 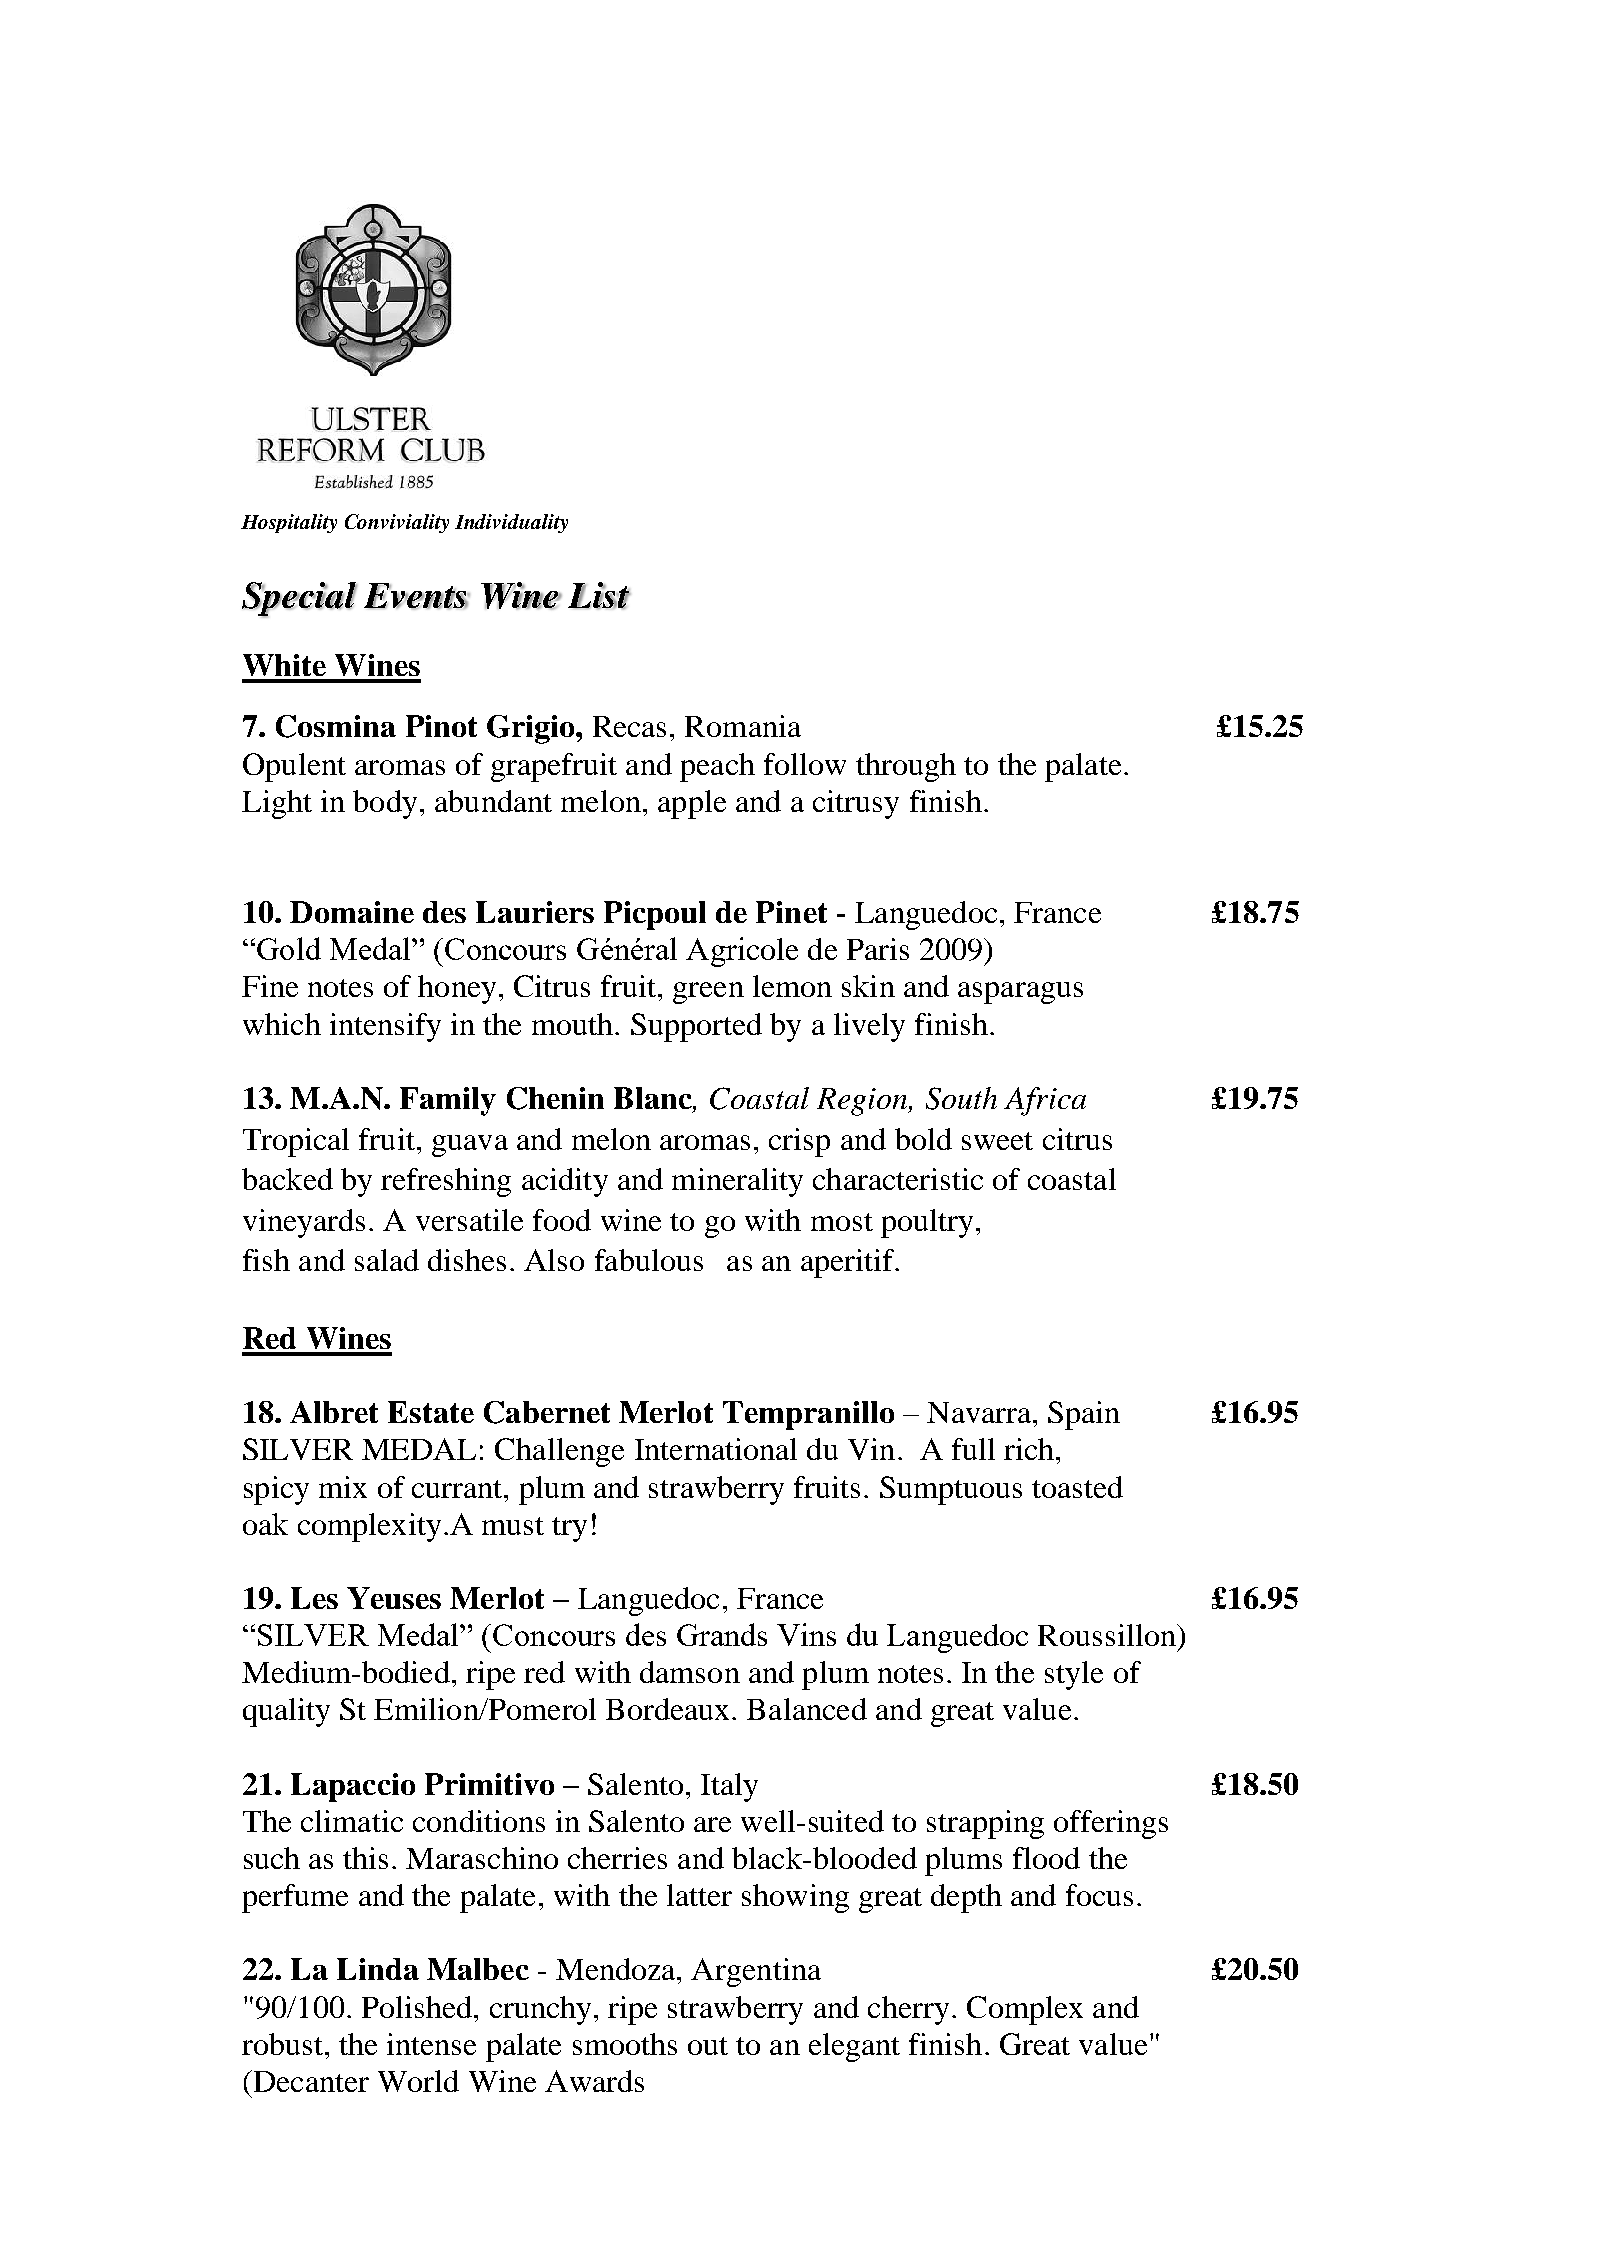 What do you see at coordinates (966, 1898) in the screenshot?
I see `depth` at bounding box center [966, 1898].
